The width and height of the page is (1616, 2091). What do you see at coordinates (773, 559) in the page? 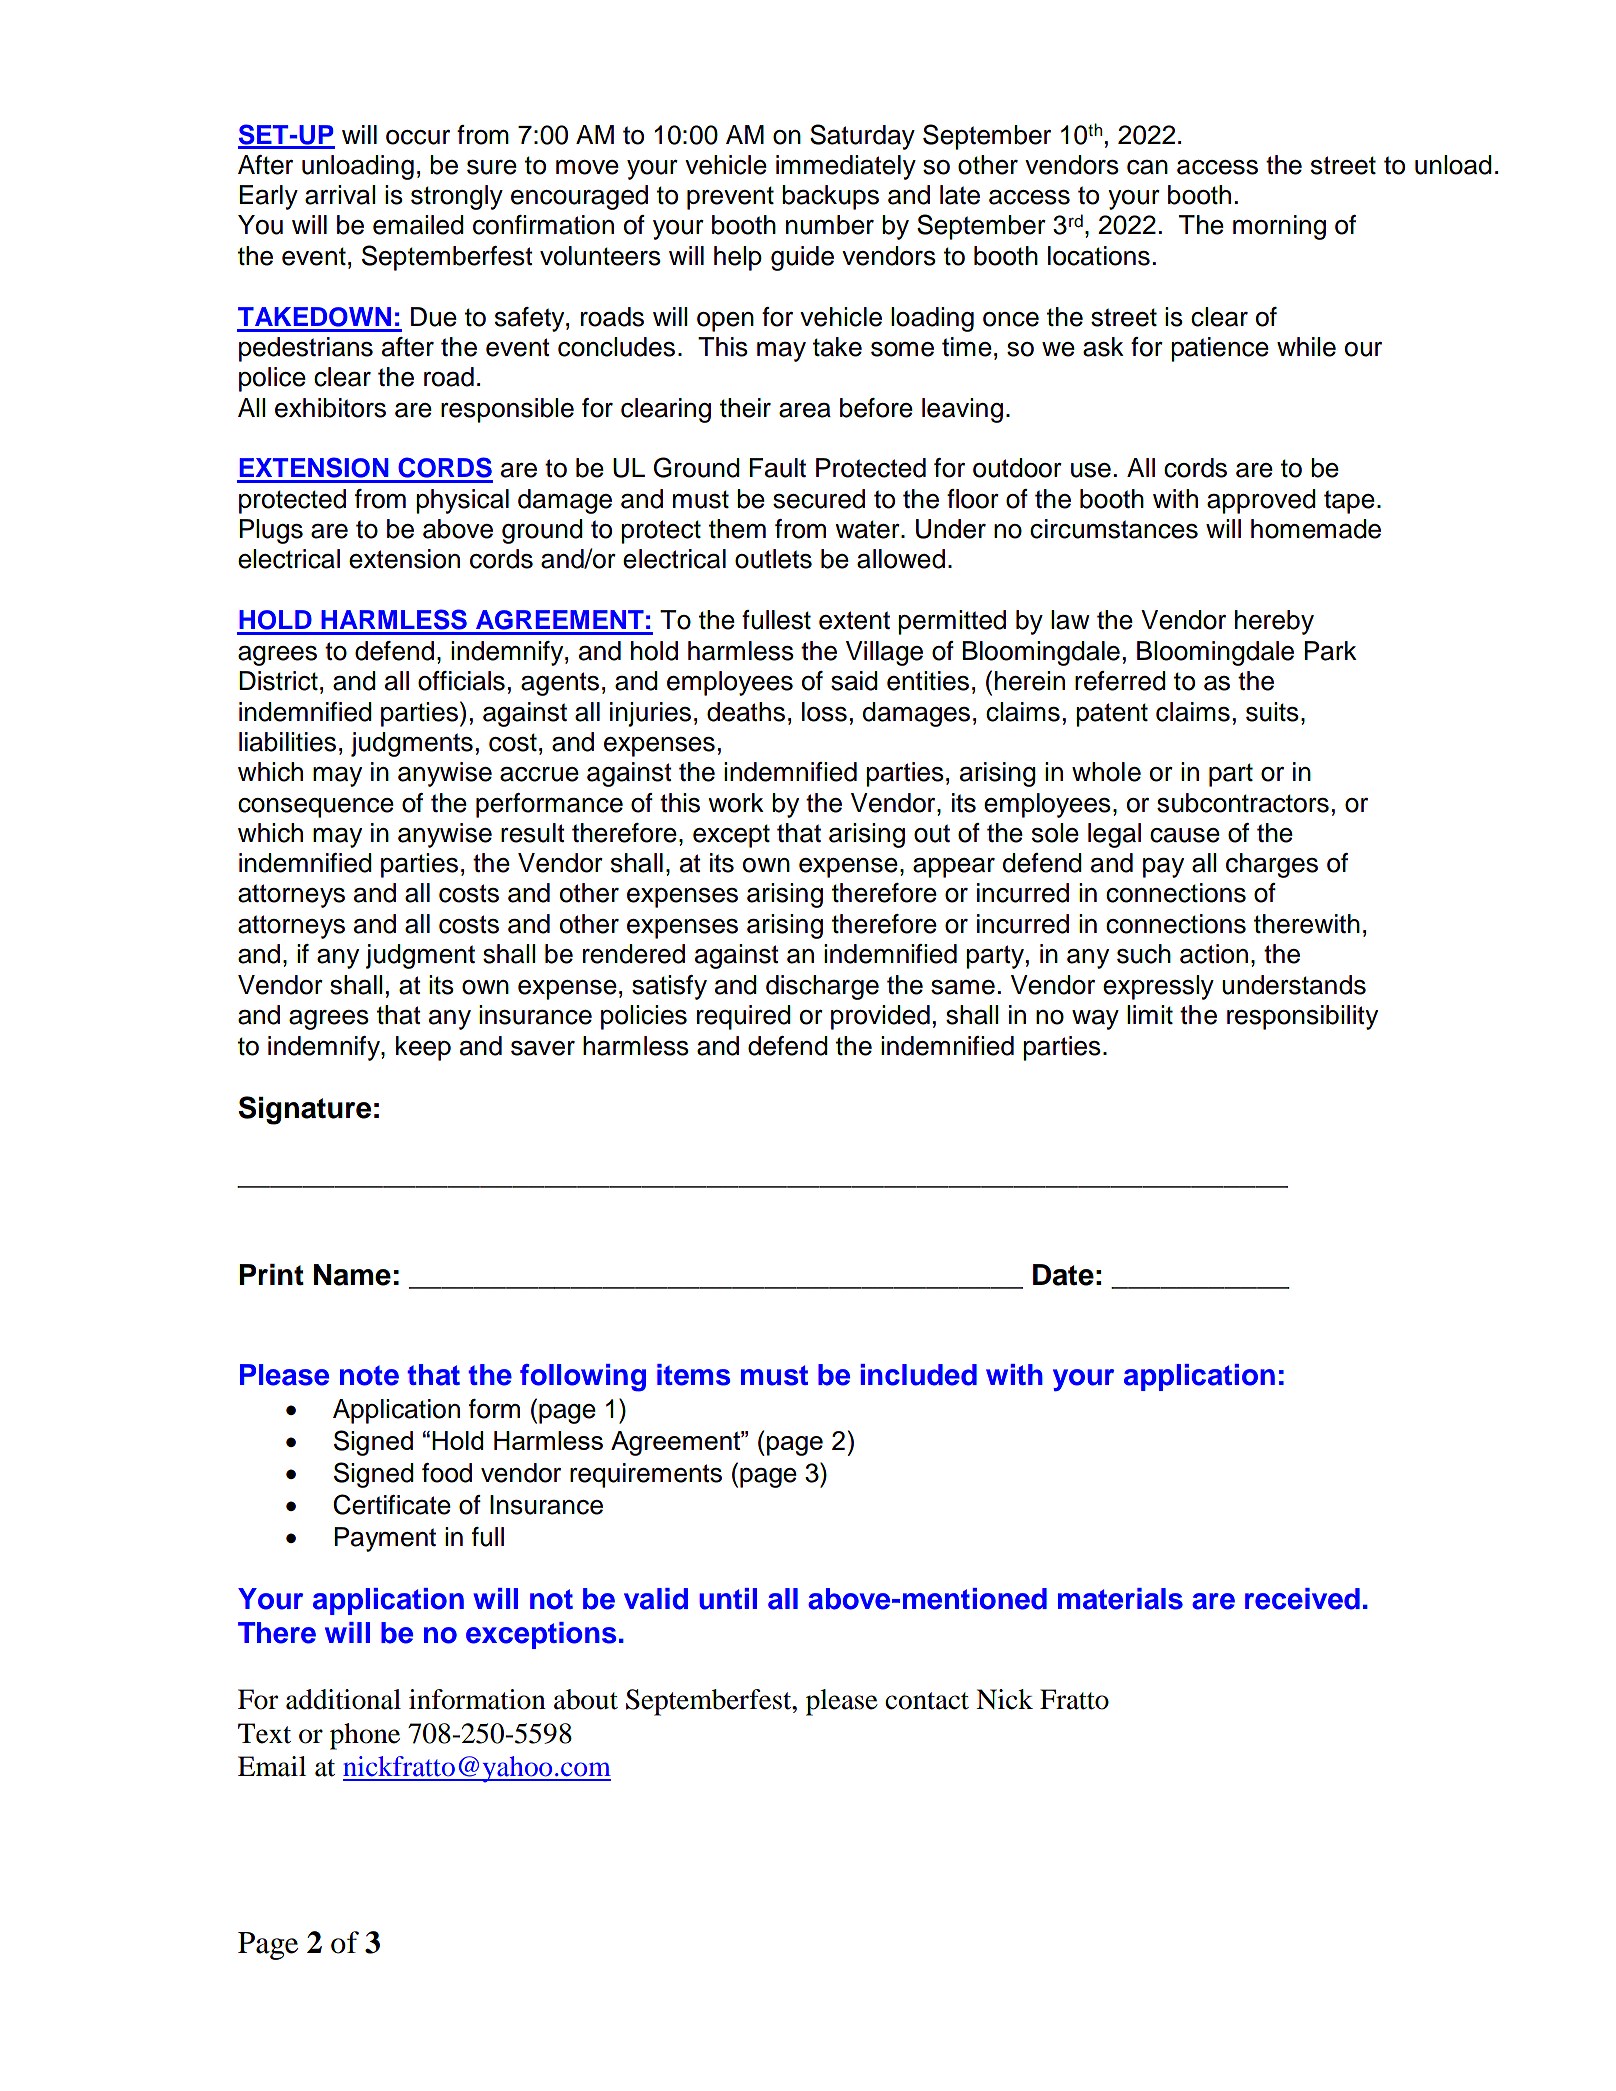
I see `outlets` at bounding box center [773, 559].
